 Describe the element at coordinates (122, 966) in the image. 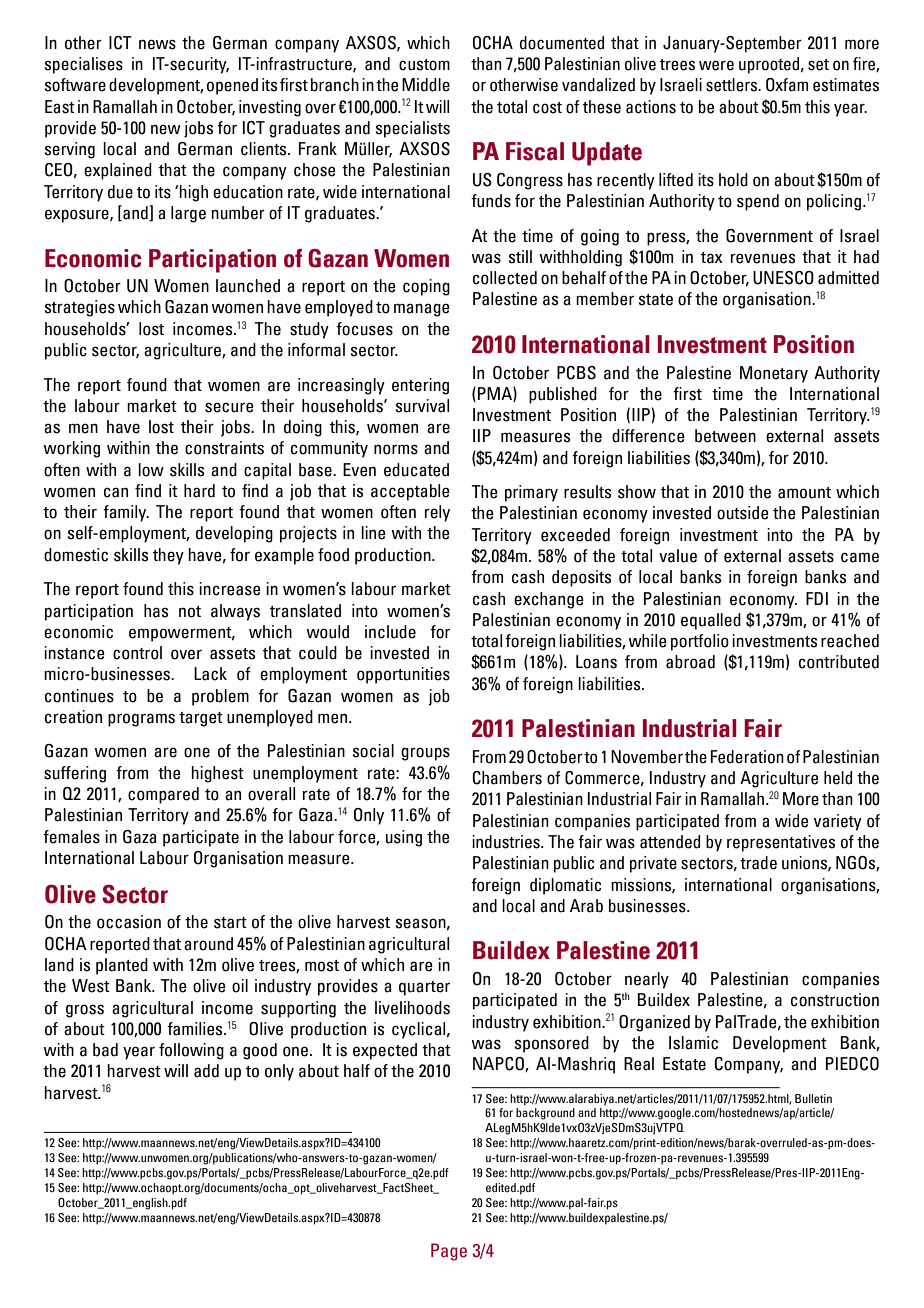

I see `planted` at that location.
